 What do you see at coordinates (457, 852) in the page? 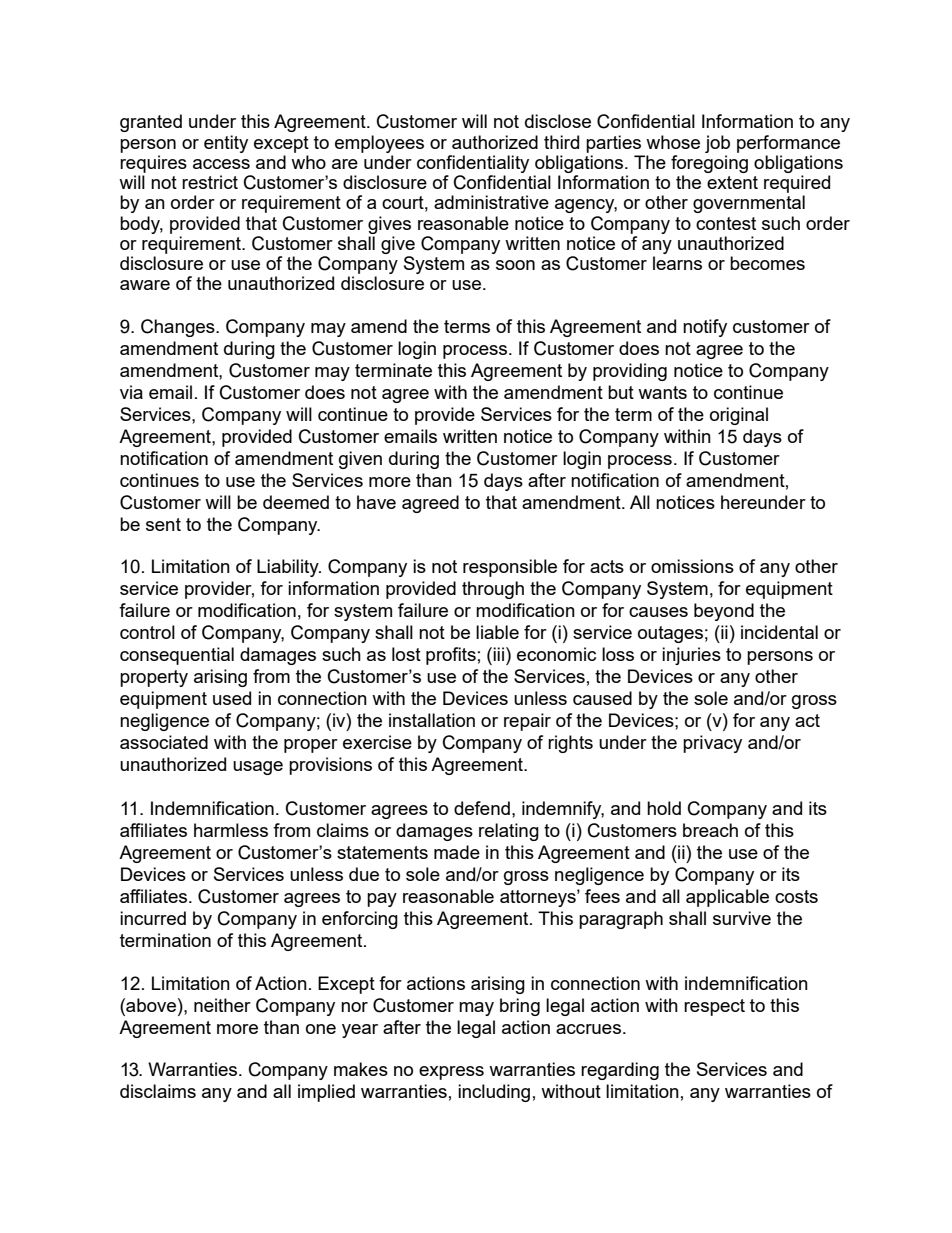
I see `made` at bounding box center [457, 852].
